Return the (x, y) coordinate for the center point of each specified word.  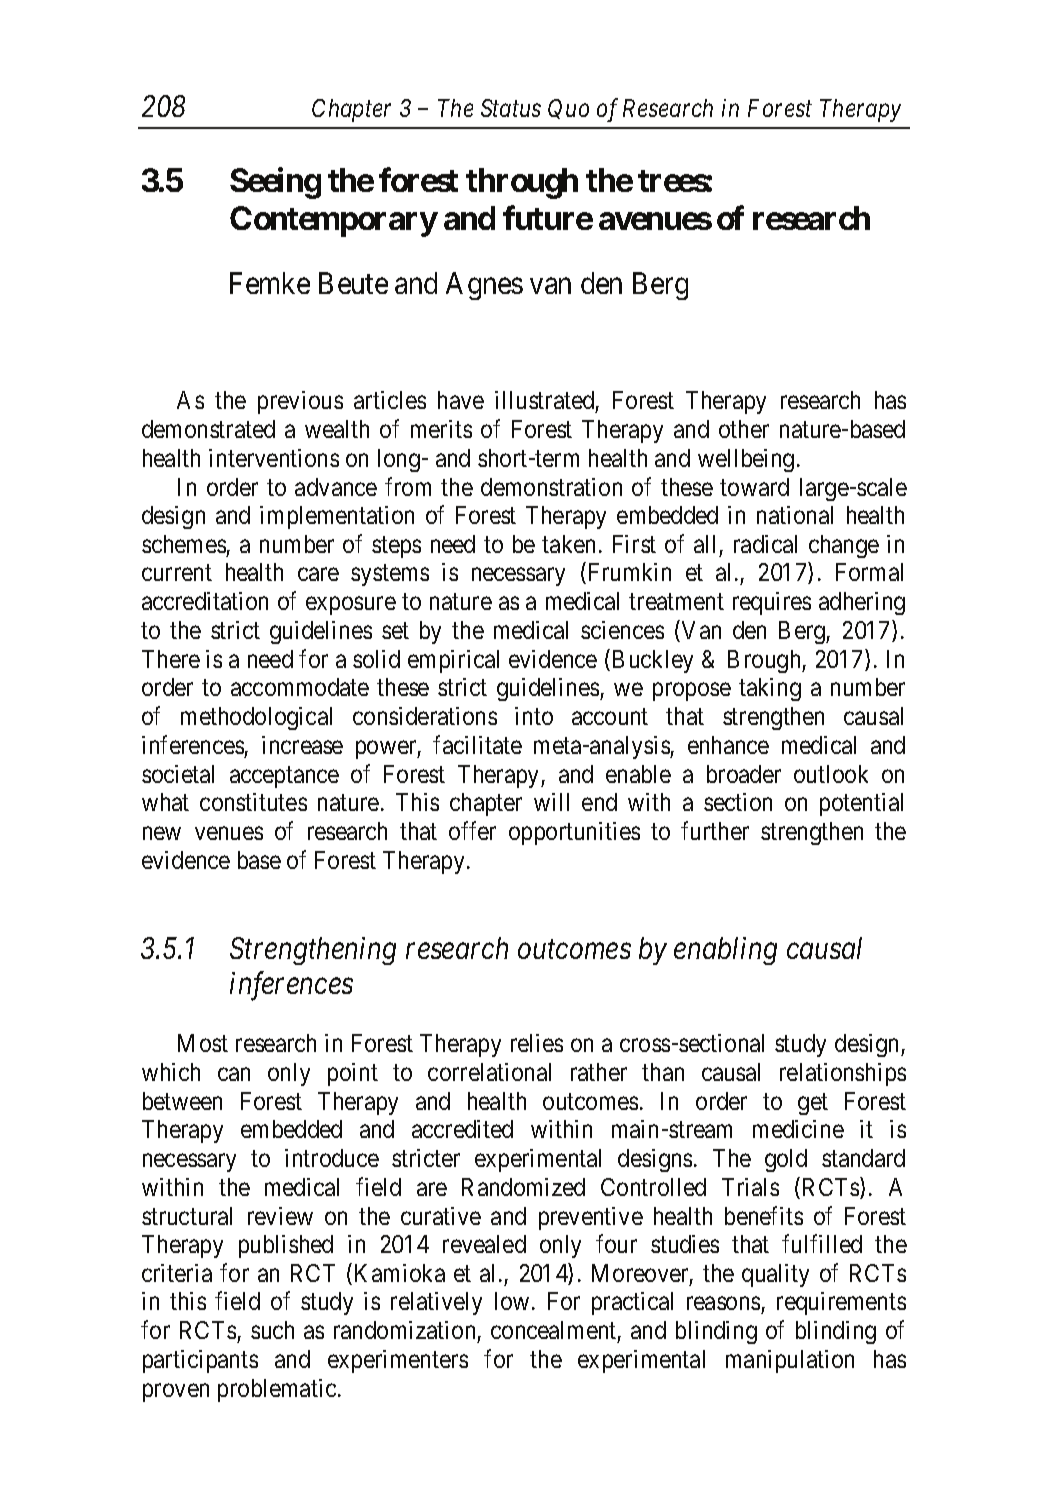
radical (765, 544)
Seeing (275, 183)
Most (203, 1043)
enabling (725, 951)
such (272, 1330)
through (522, 184)
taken (568, 544)
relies (537, 1043)
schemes (184, 544)
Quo (568, 109)
